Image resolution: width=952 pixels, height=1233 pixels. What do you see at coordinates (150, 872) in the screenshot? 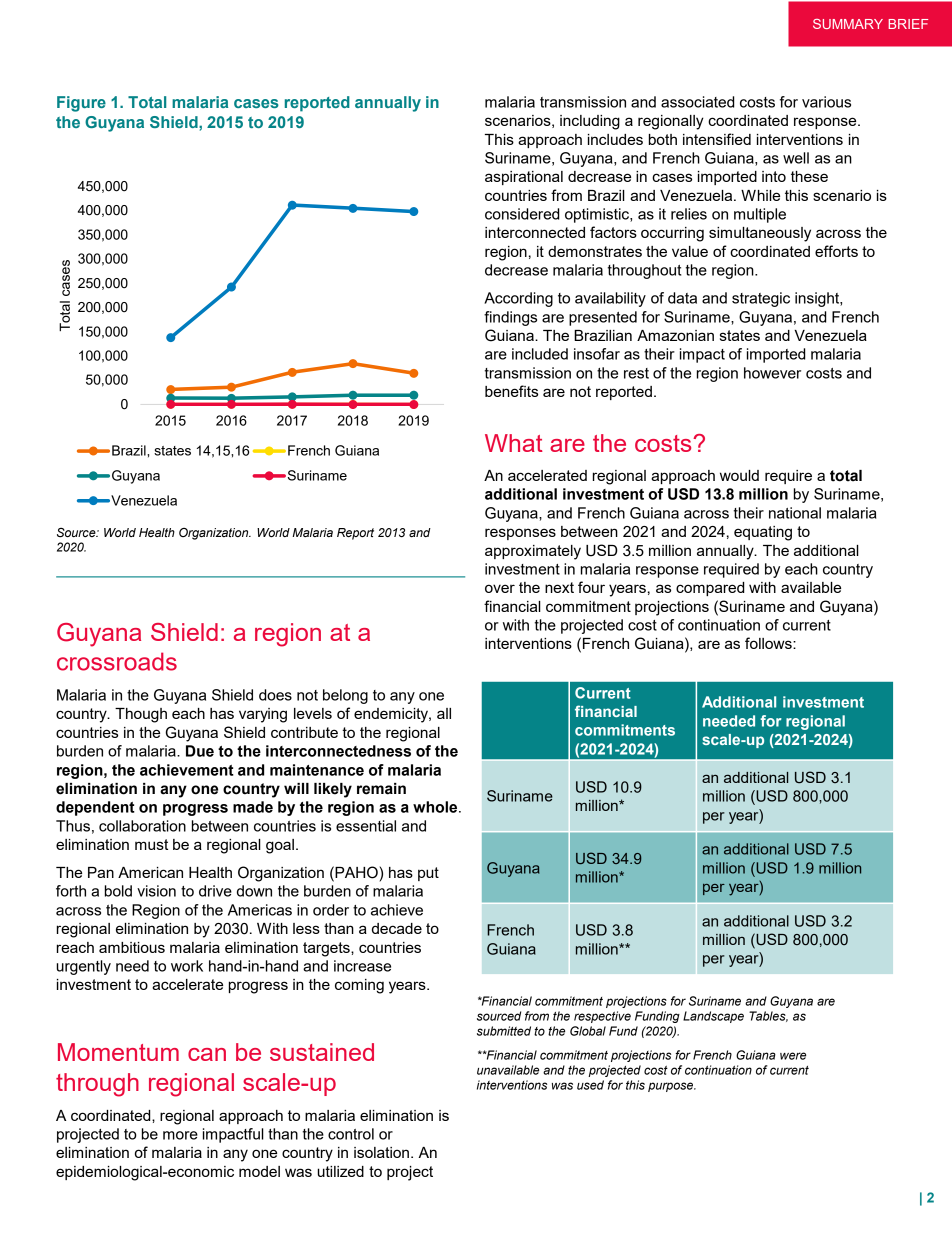
I see `American` at bounding box center [150, 872].
